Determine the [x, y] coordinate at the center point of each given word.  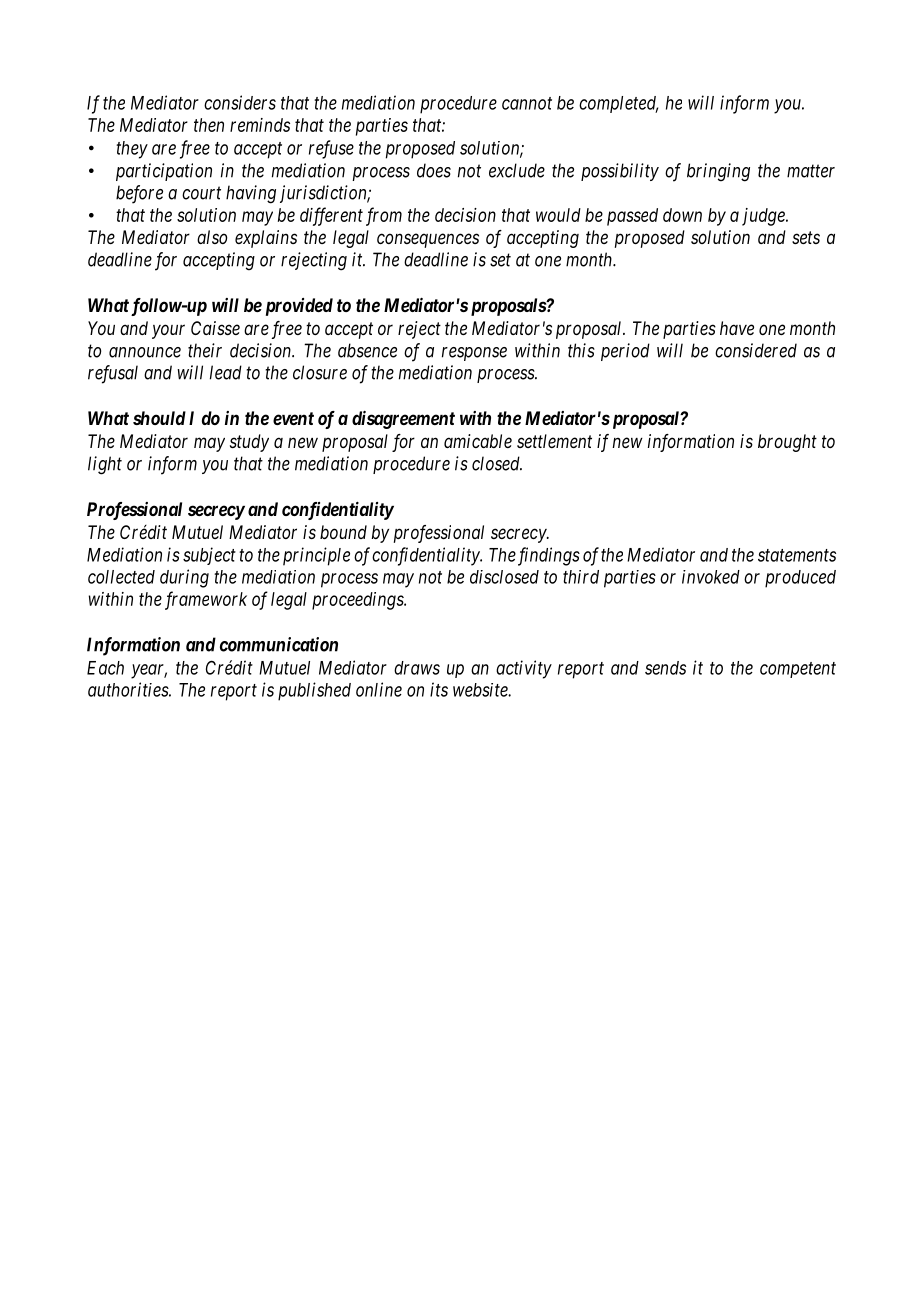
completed [618, 104]
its [439, 689]
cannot [527, 103]
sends [665, 668]
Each [105, 668]
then [209, 125]
